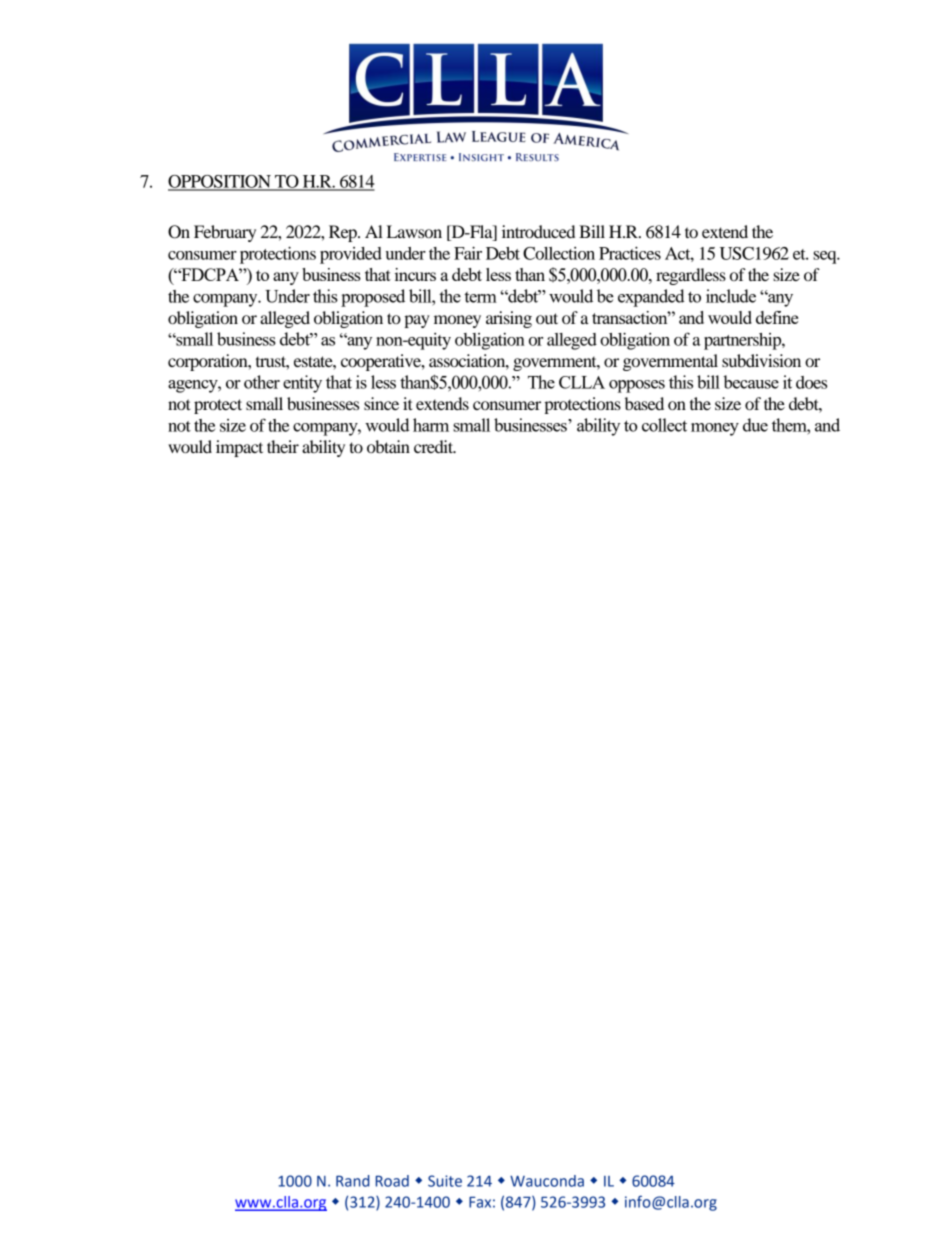  Describe the element at coordinates (644, 403) in the screenshot. I see `based` at that location.
